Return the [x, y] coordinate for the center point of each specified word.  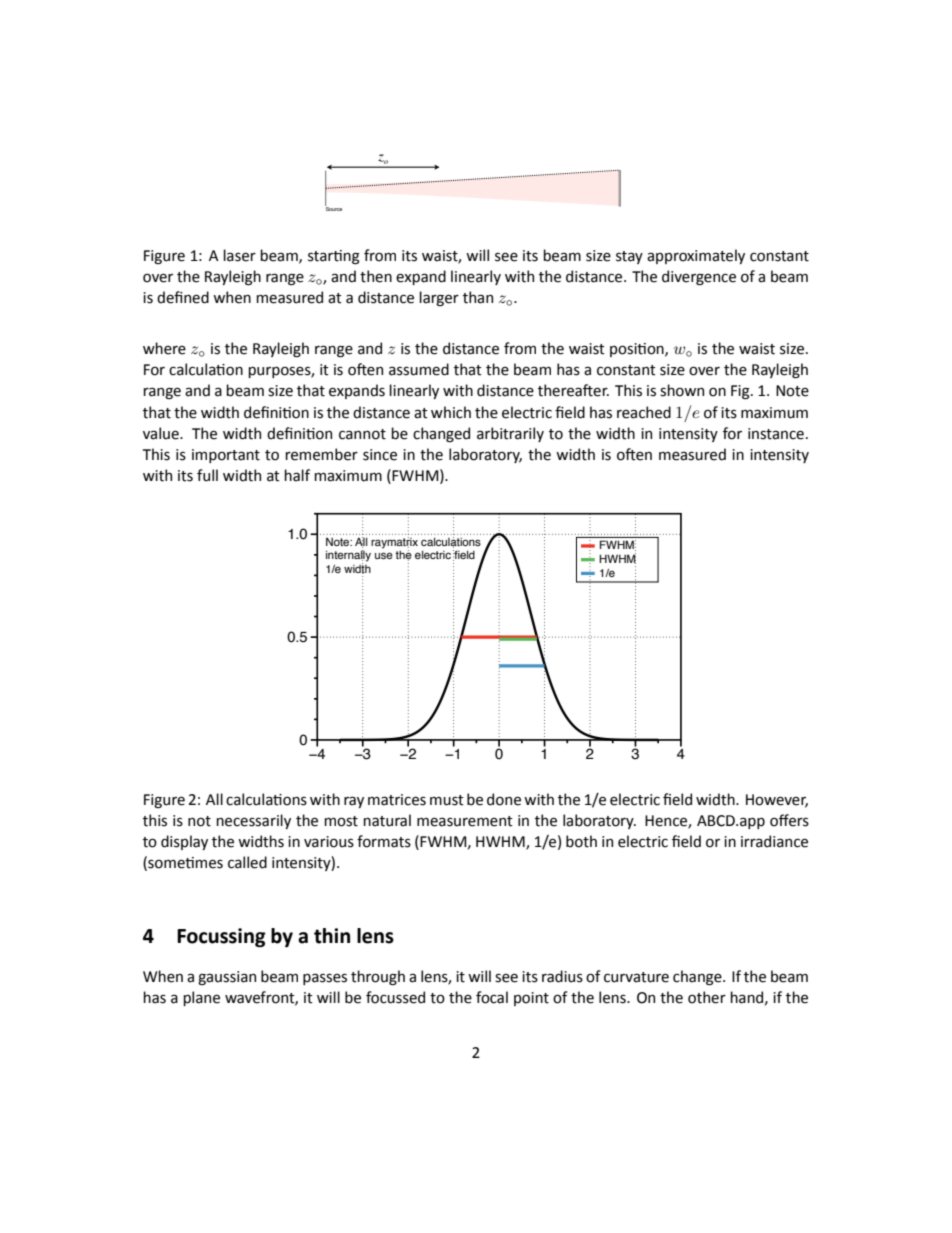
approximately [696, 256]
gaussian [227, 978]
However [777, 801]
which [451, 412]
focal [492, 997]
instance [776, 434]
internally [348, 557]
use [384, 555]
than [478, 297]
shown [682, 390]
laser [239, 255]
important [226, 456]
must [447, 800]
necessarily [253, 821]
